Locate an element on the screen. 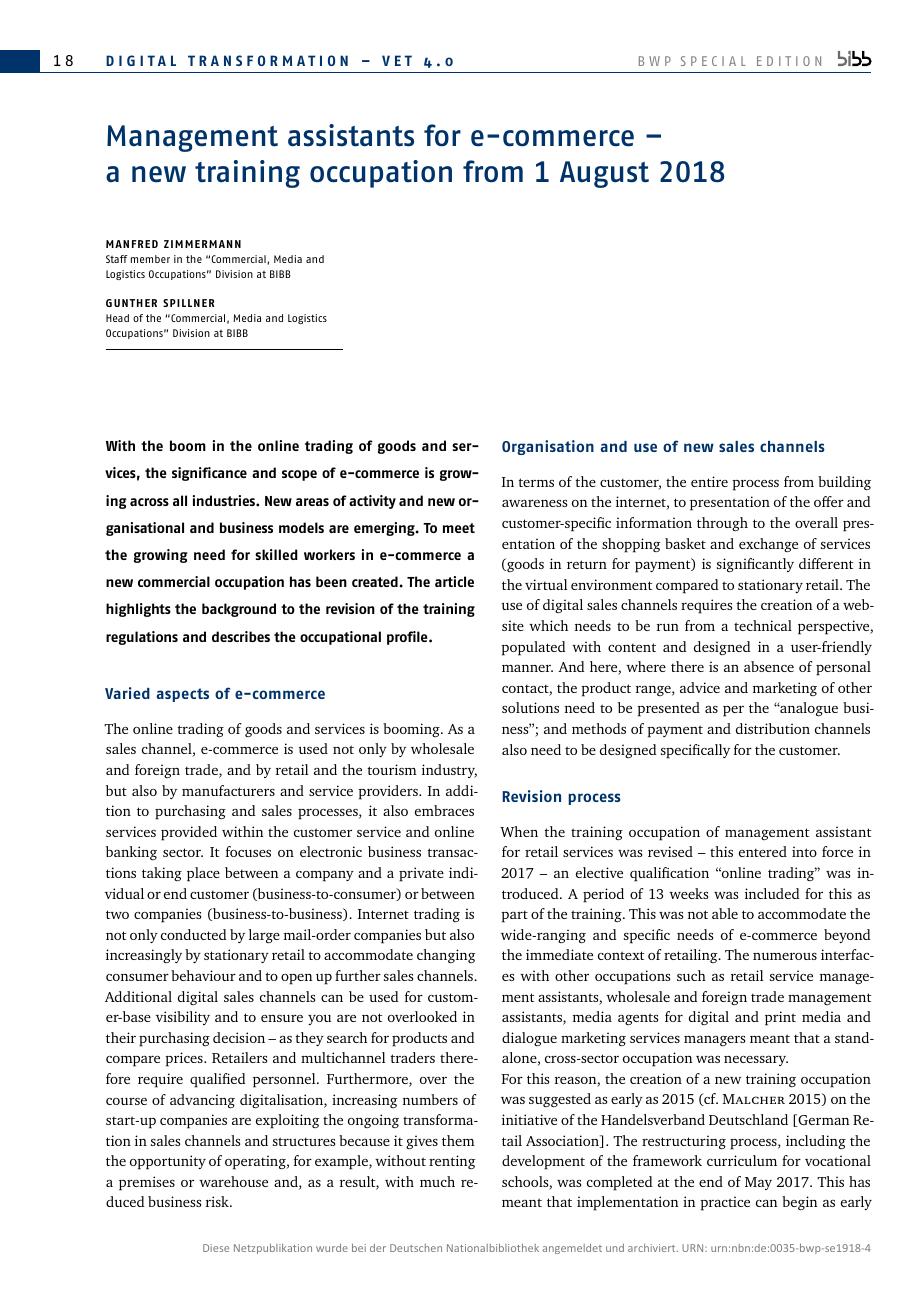 The image size is (924, 1308). May is located at coordinates (758, 1183).
